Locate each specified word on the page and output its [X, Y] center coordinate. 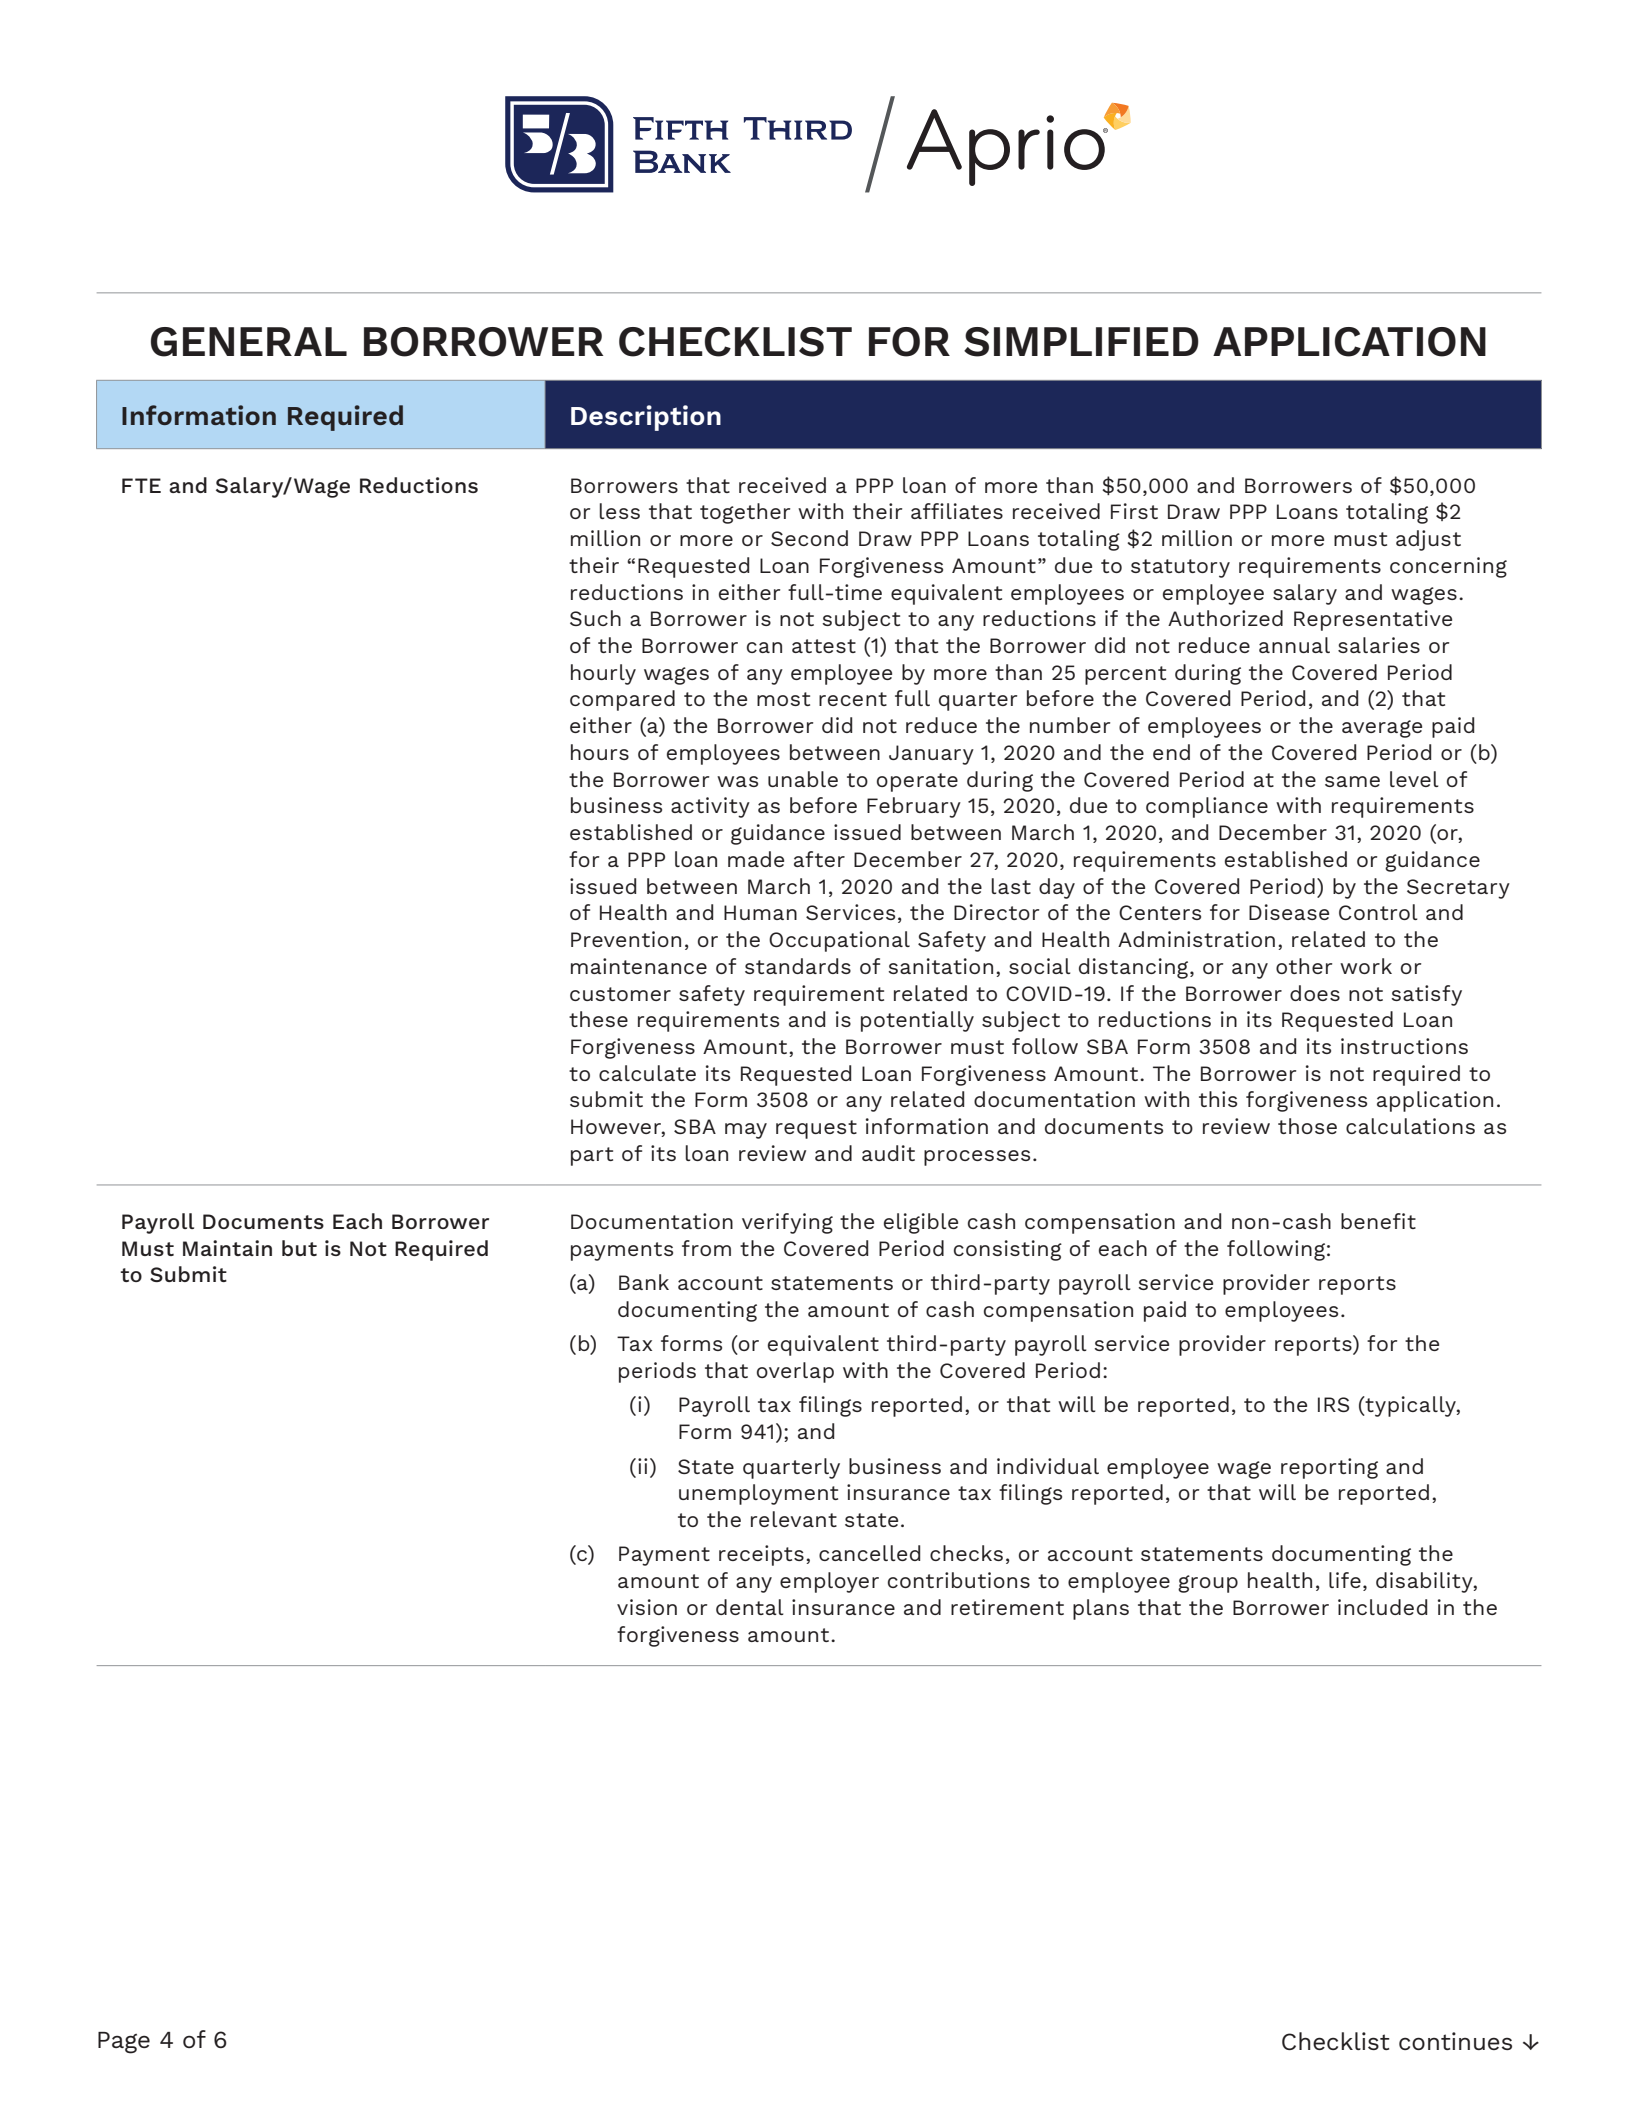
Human [760, 912]
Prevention [626, 939]
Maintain [227, 1248]
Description [646, 418]
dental [750, 1607]
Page [124, 2043]
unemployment [758, 1494]
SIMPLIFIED [1081, 342]
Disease [1289, 912]
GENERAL [249, 342]
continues [1455, 2041]
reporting [1329, 1468]
